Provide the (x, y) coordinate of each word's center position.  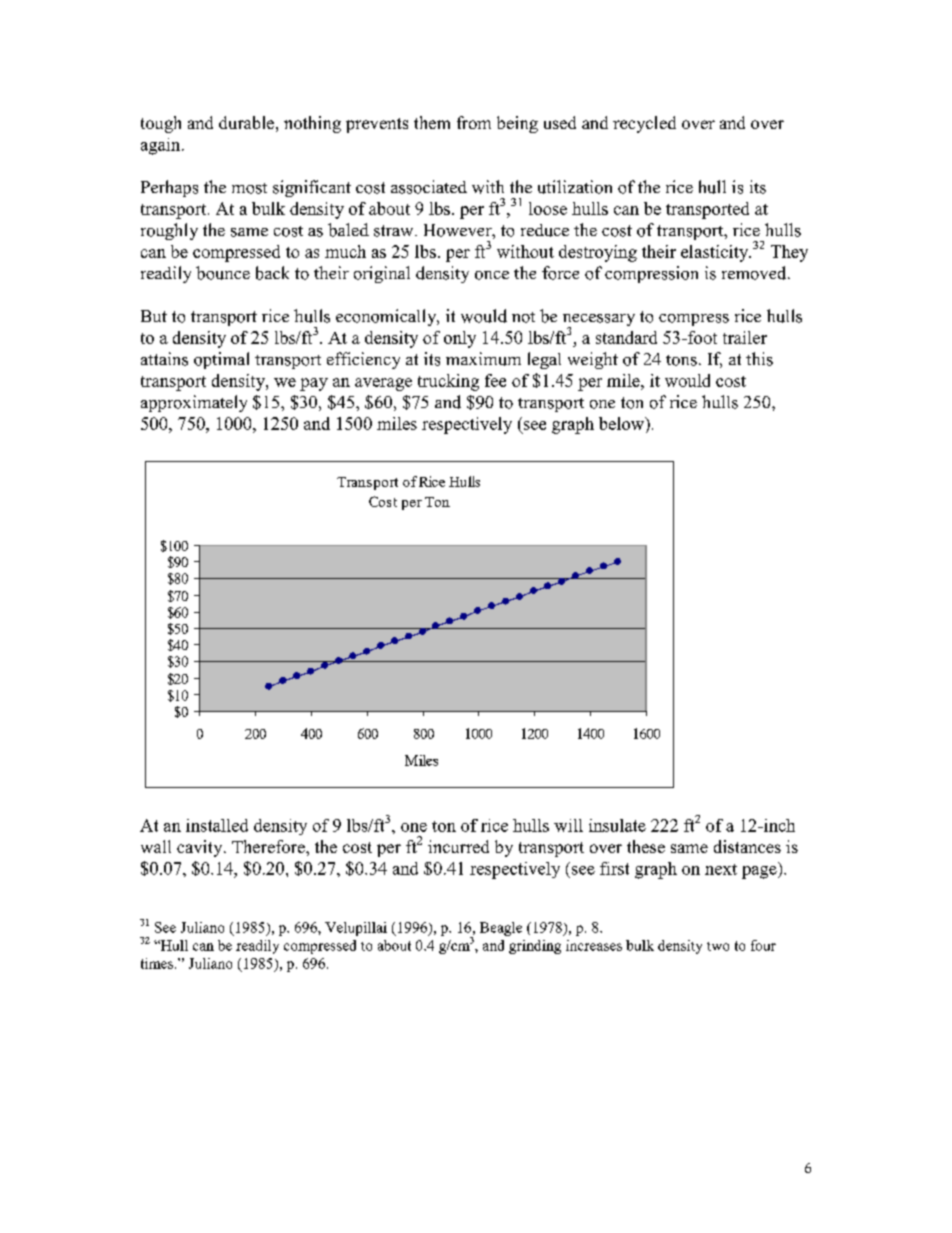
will (568, 825)
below (623, 423)
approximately (194, 403)
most (249, 188)
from (474, 122)
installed (217, 825)
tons (681, 360)
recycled (644, 124)
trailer (745, 337)
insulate (617, 825)
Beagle (501, 929)
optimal (221, 360)
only (460, 339)
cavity (201, 848)
